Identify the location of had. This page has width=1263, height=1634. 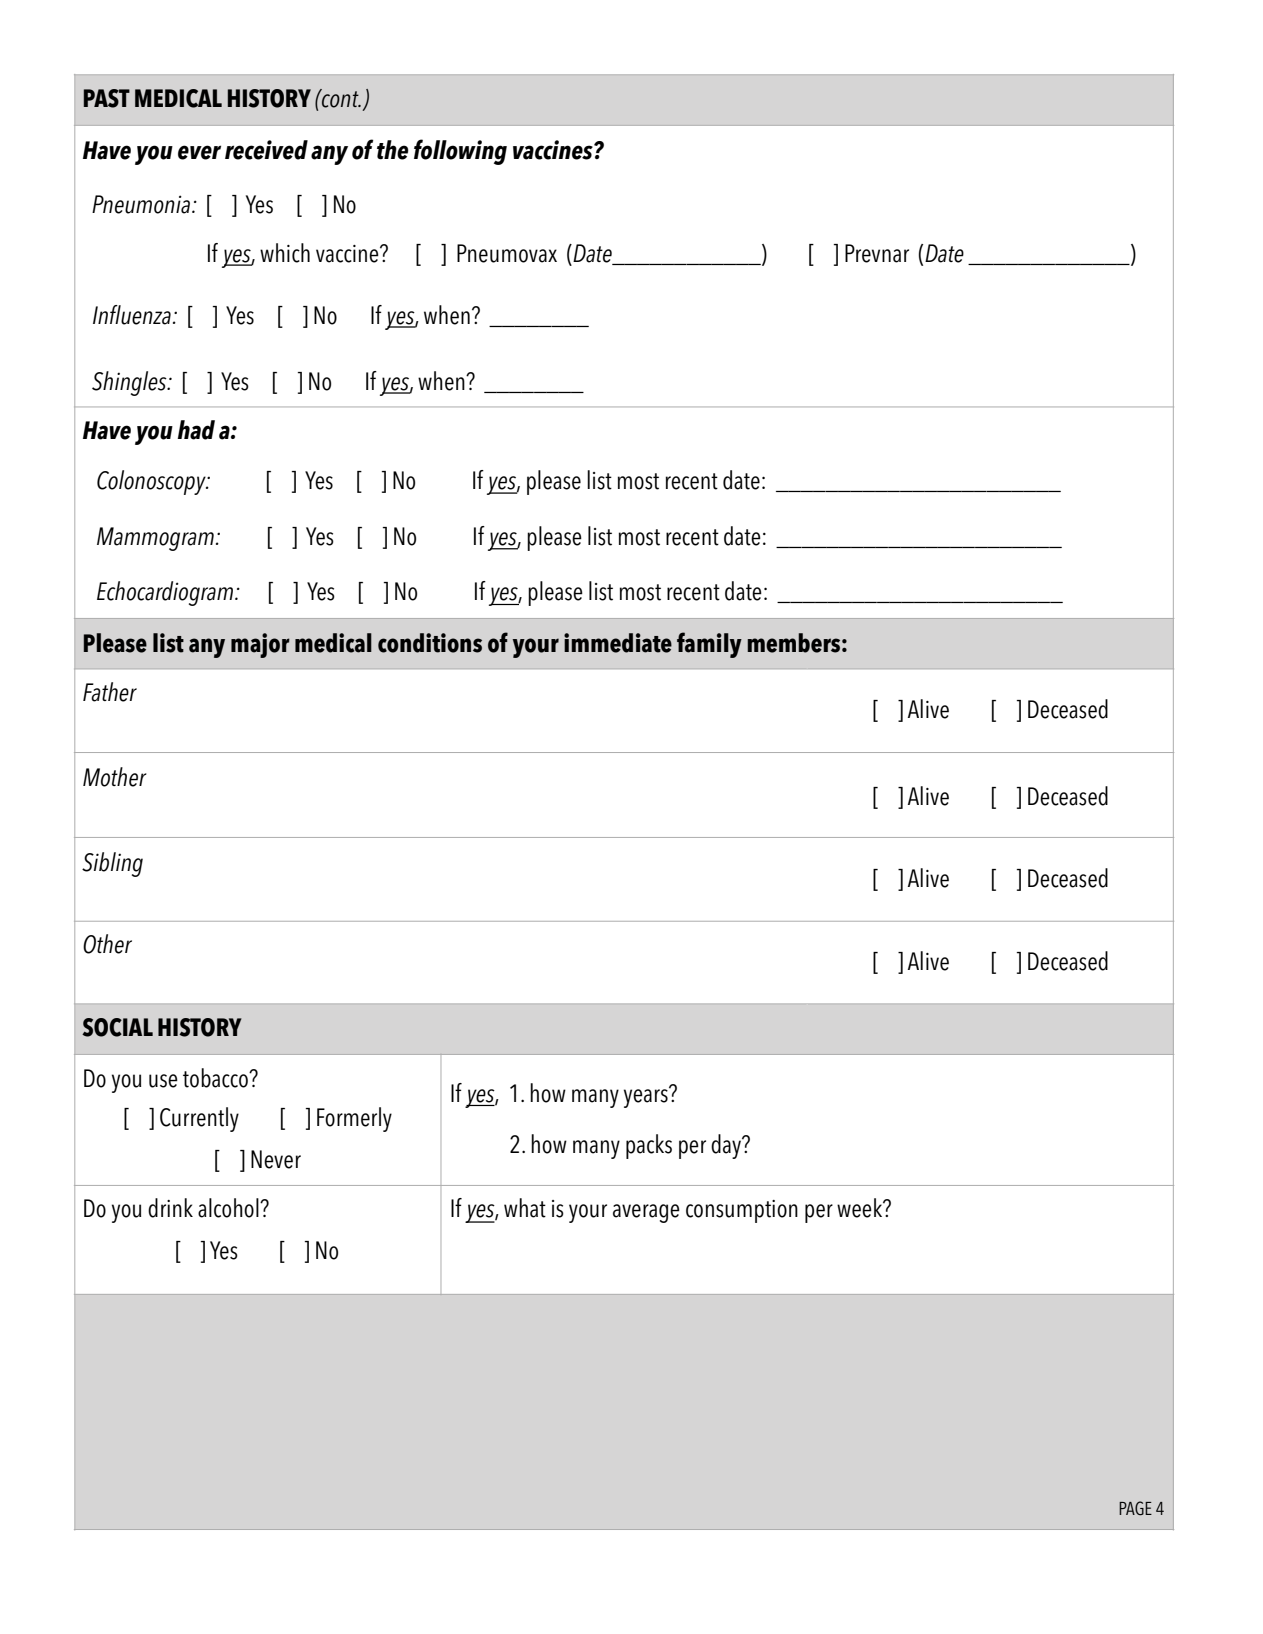
(196, 430).
